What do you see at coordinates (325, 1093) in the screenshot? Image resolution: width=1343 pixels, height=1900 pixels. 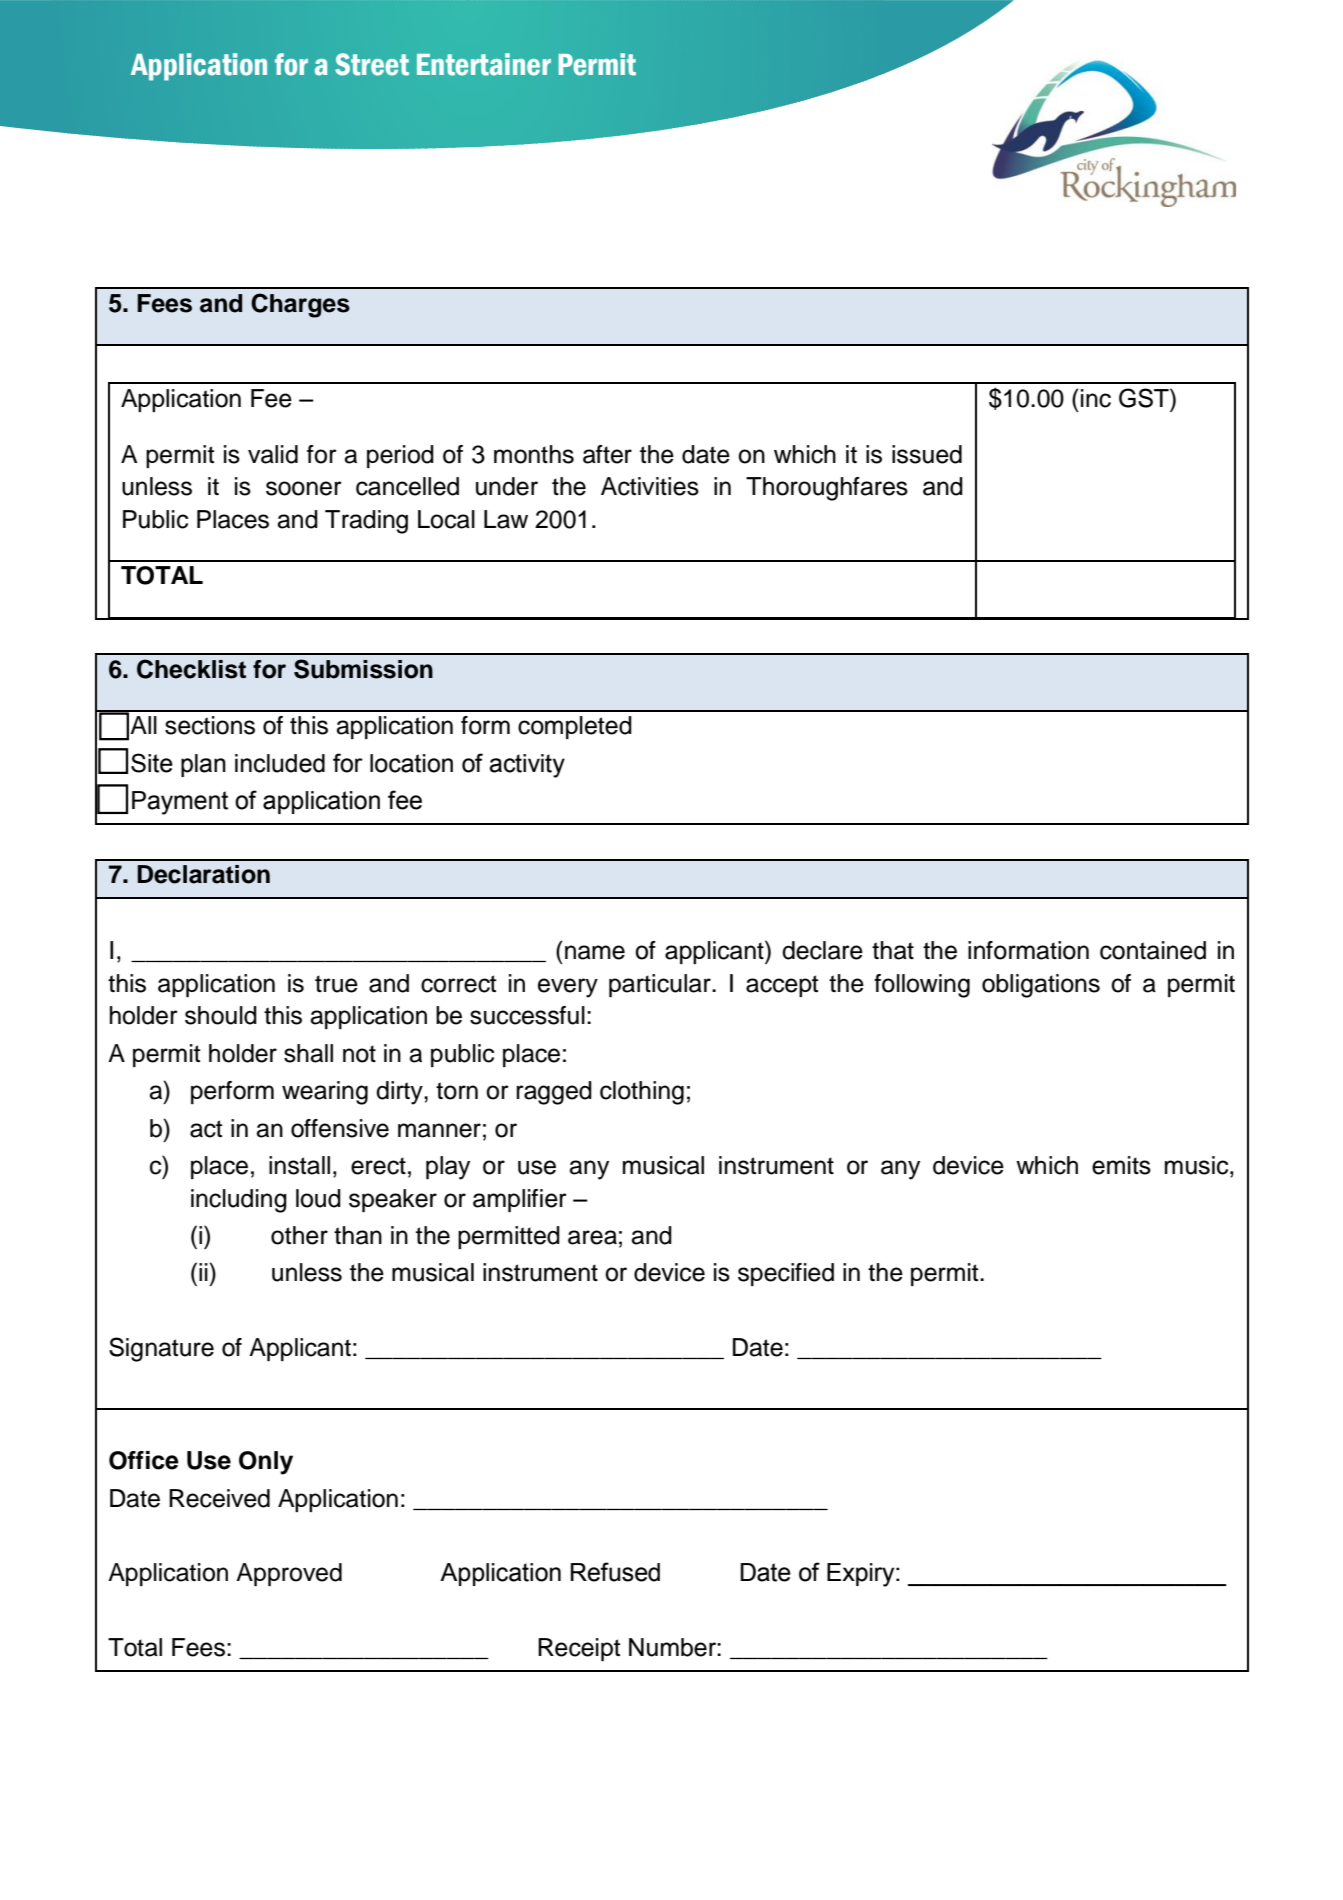 I see `wearing` at bounding box center [325, 1093].
